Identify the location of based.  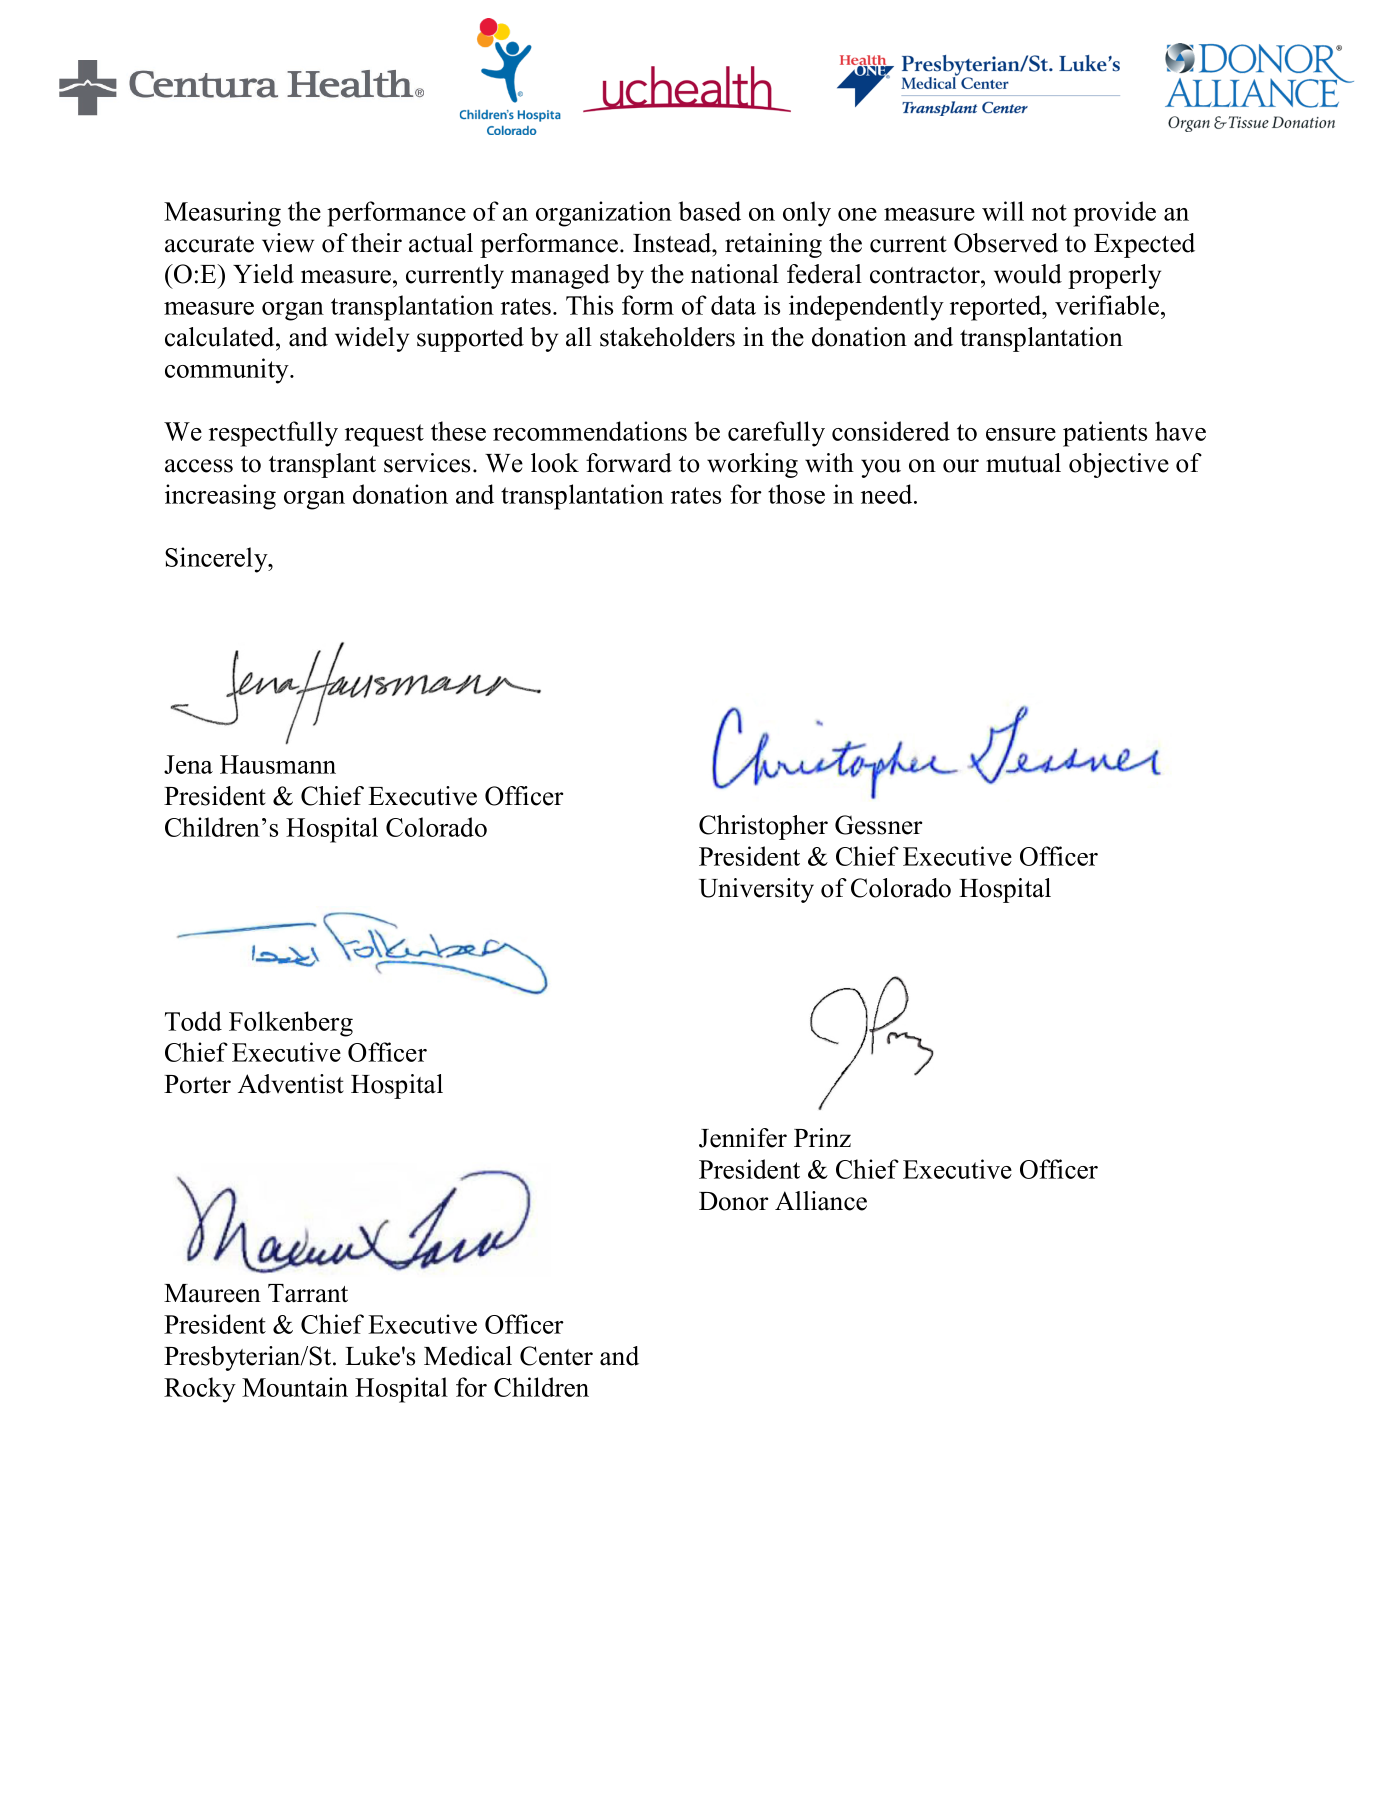
(709, 211).
